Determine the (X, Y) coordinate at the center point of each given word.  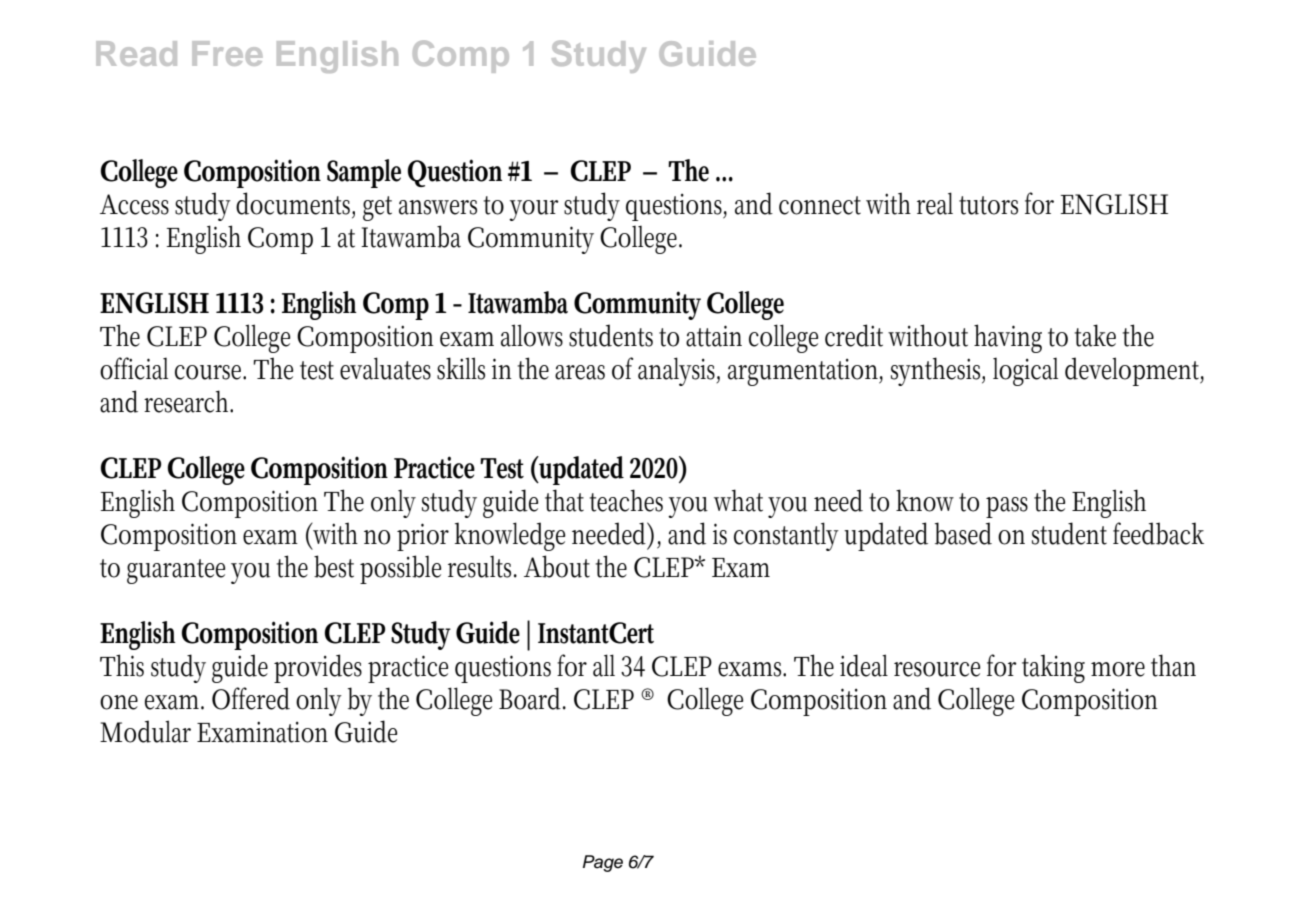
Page (603, 863)
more (1118, 669)
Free (227, 53)
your (534, 210)
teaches (626, 500)
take (1095, 335)
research (188, 401)
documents (295, 204)
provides (318, 668)
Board (532, 698)
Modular (145, 731)
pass (1007, 507)
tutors (988, 205)
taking (1053, 668)
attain (714, 336)
